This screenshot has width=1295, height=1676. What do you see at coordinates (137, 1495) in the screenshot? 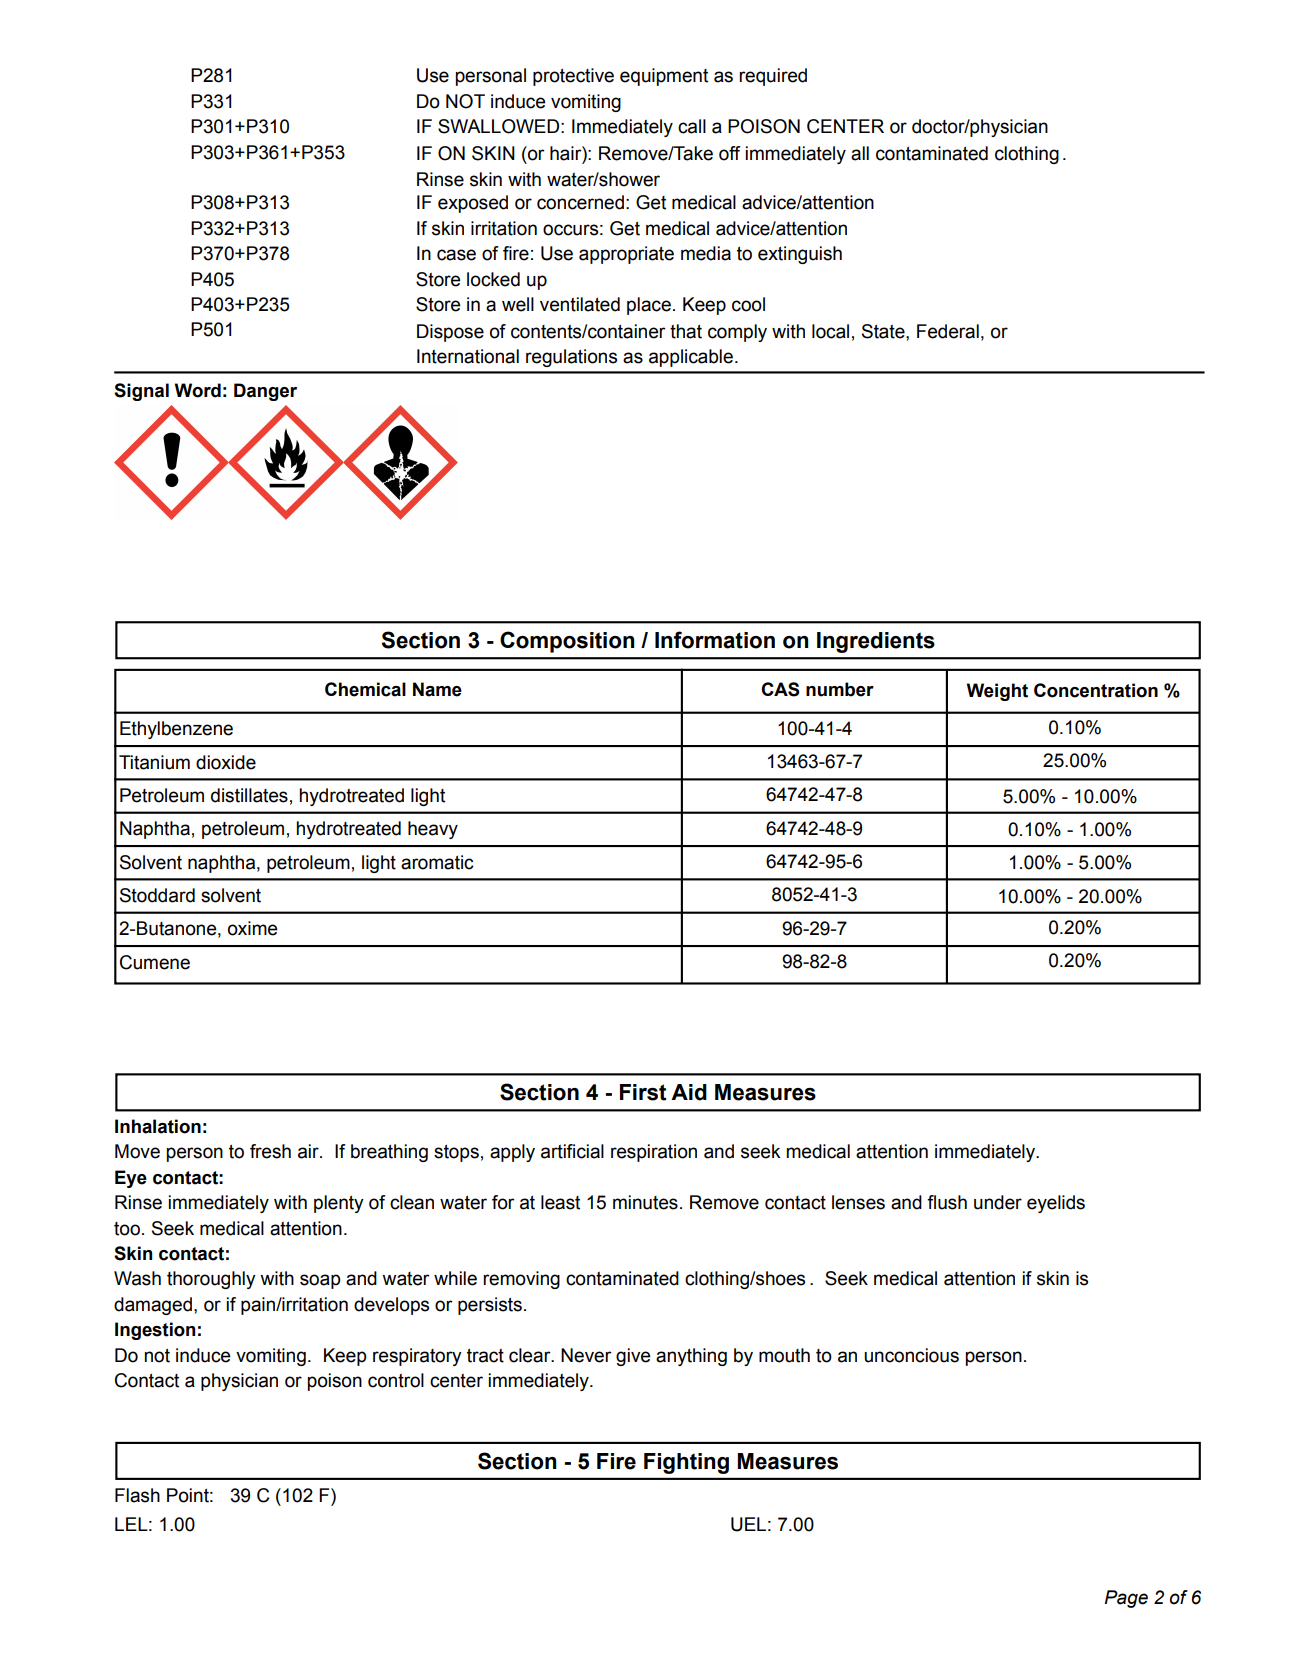
I see `Flash` at bounding box center [137, 1495].
